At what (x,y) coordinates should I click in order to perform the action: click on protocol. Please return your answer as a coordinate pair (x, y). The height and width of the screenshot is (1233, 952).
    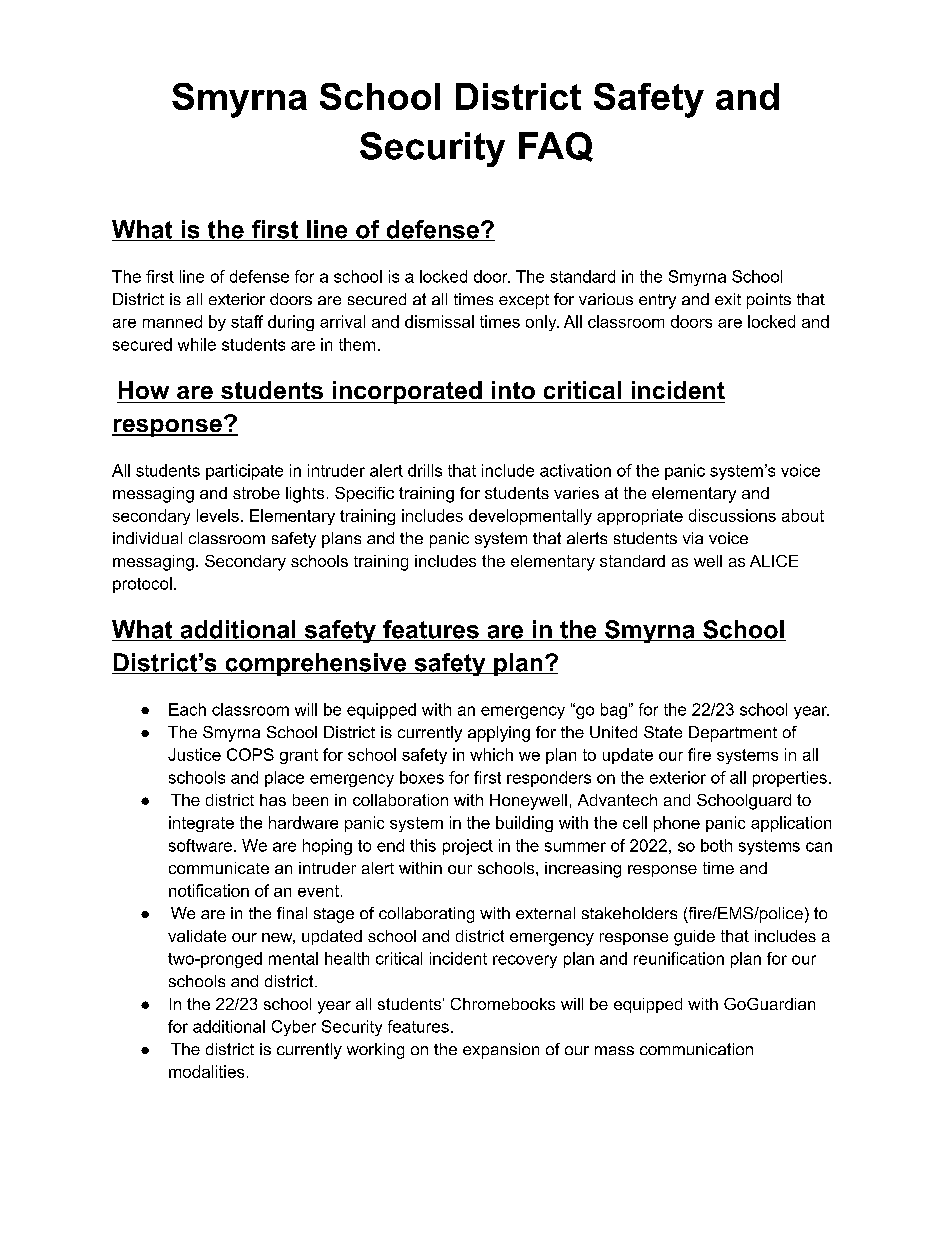
    Looking at the image, I should click on (142, 585).
